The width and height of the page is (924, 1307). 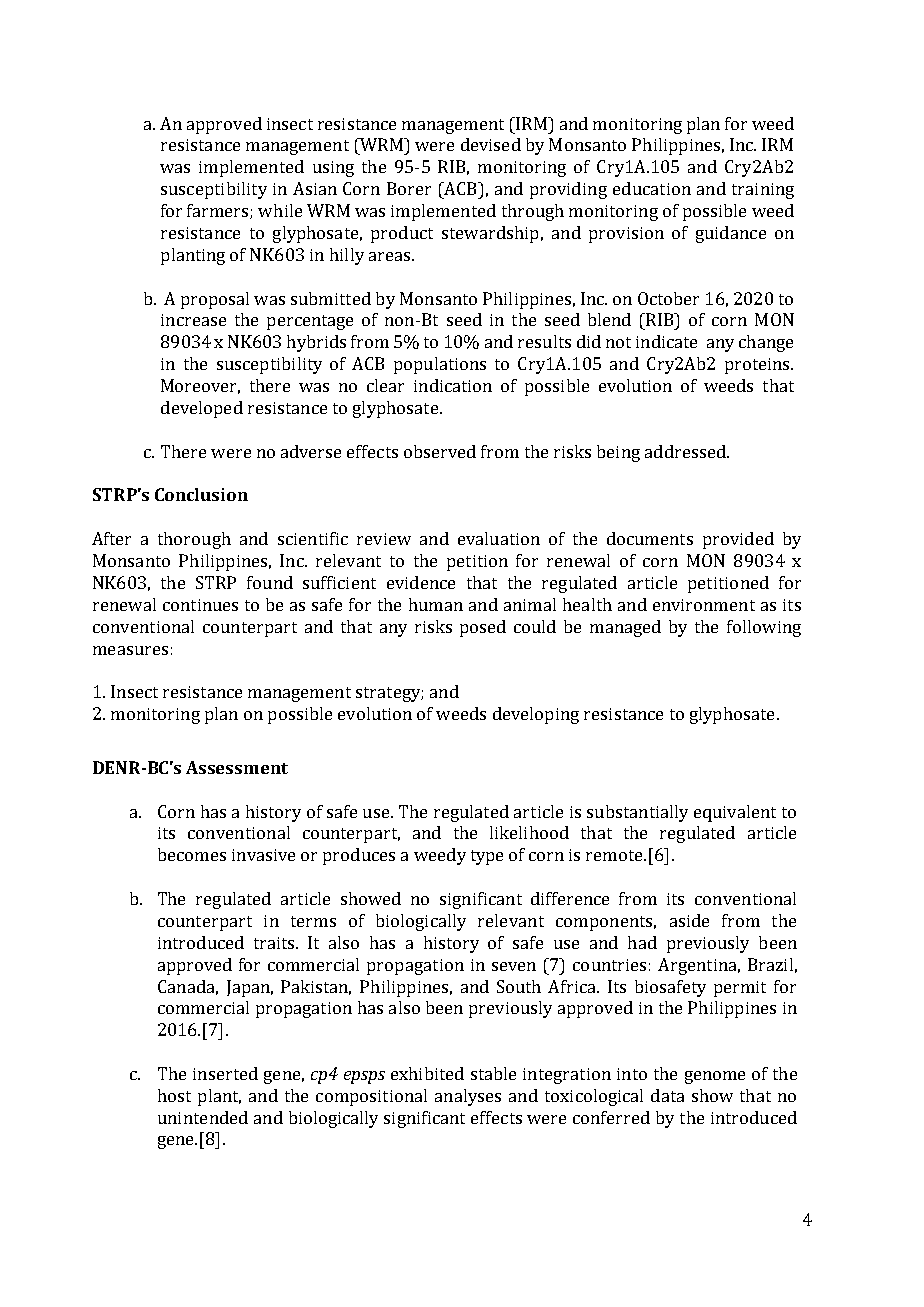 I want to click on education, so click(x=652, y=188).
